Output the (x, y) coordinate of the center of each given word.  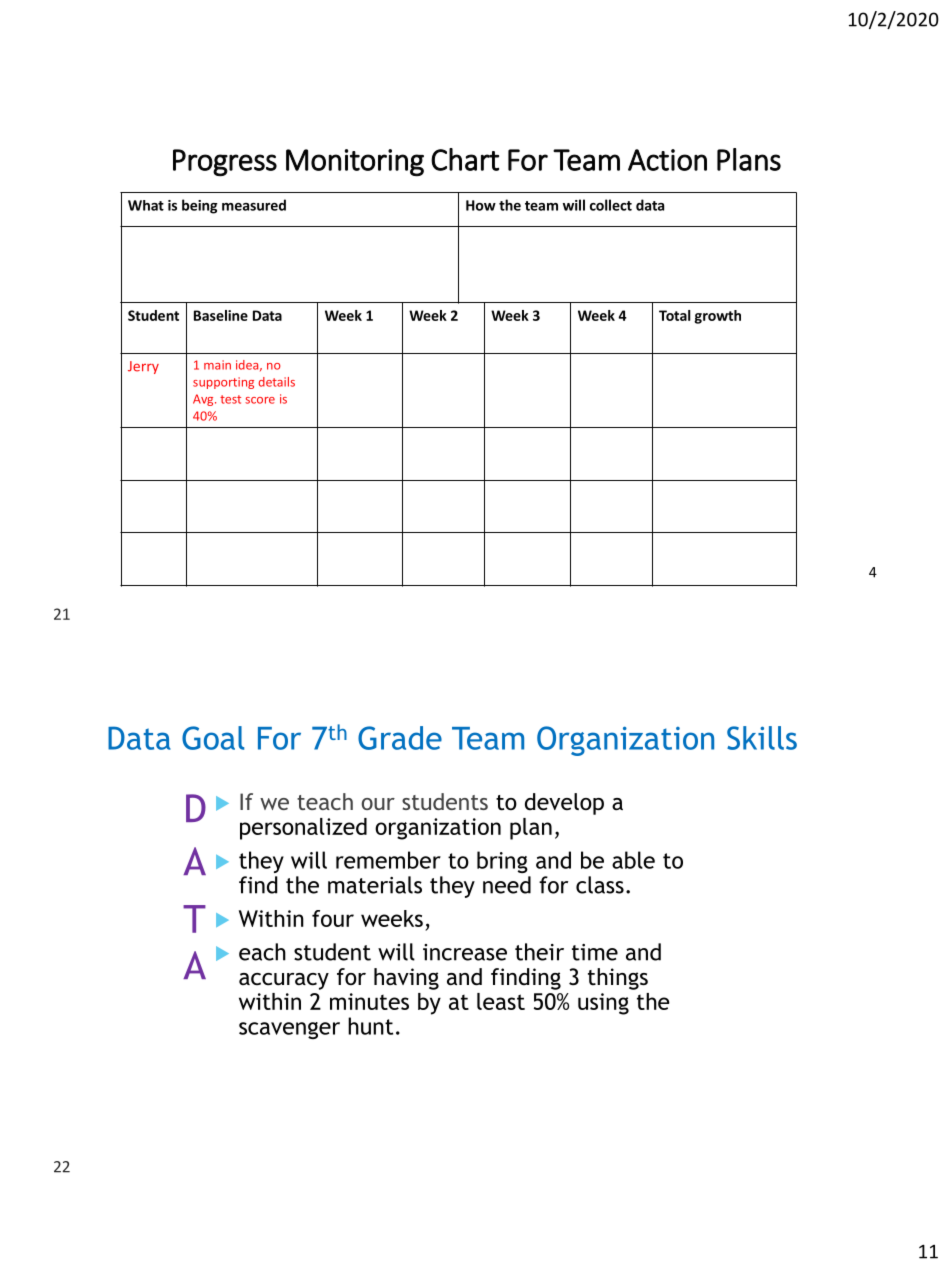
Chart (465, 159)
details (276, 382)
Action (667, 160)
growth (717, 317)
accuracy (284, 981)
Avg (204, 400)
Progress (225, 163)
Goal (213, 738)
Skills (762, 738)
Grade (400, 738)
